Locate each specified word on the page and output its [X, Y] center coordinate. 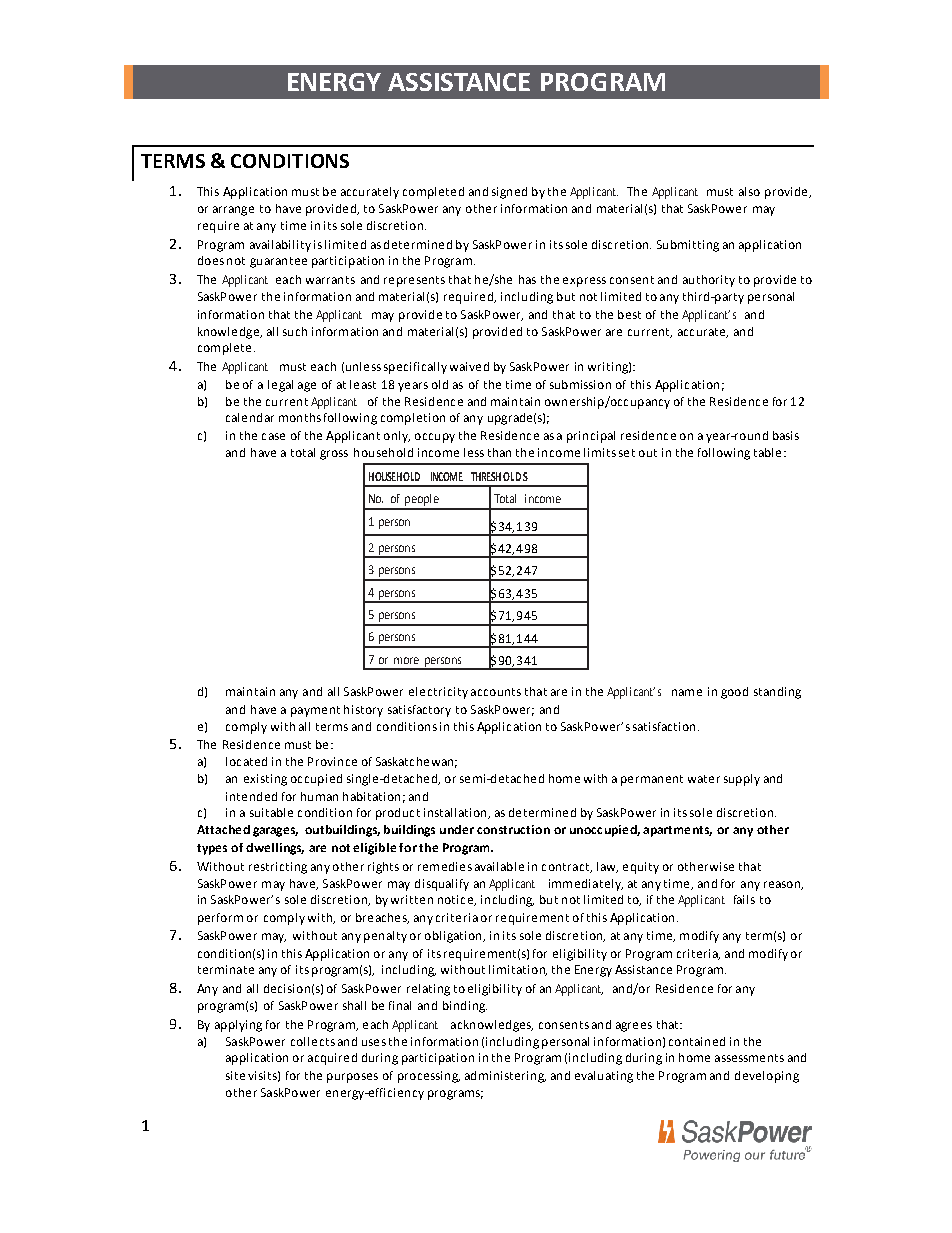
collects [313, 1041]
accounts [496, 692]
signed [509, 193]
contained [697, 1041]
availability [280, 246]
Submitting [688, 246]
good [734, 693]
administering [505, 1077]
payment [315, 711]
